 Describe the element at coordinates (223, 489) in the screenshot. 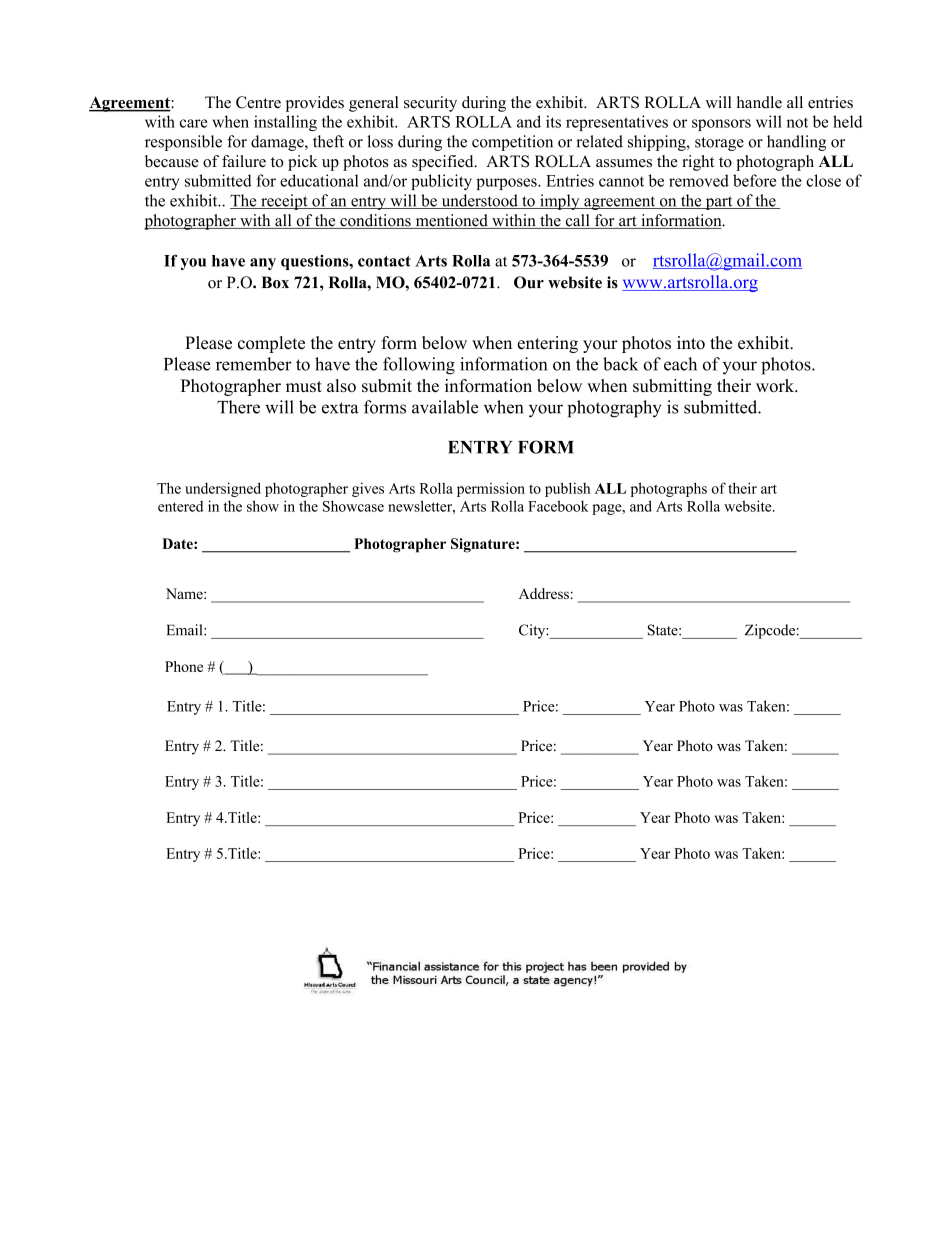

I see `undersigned` at that location.
